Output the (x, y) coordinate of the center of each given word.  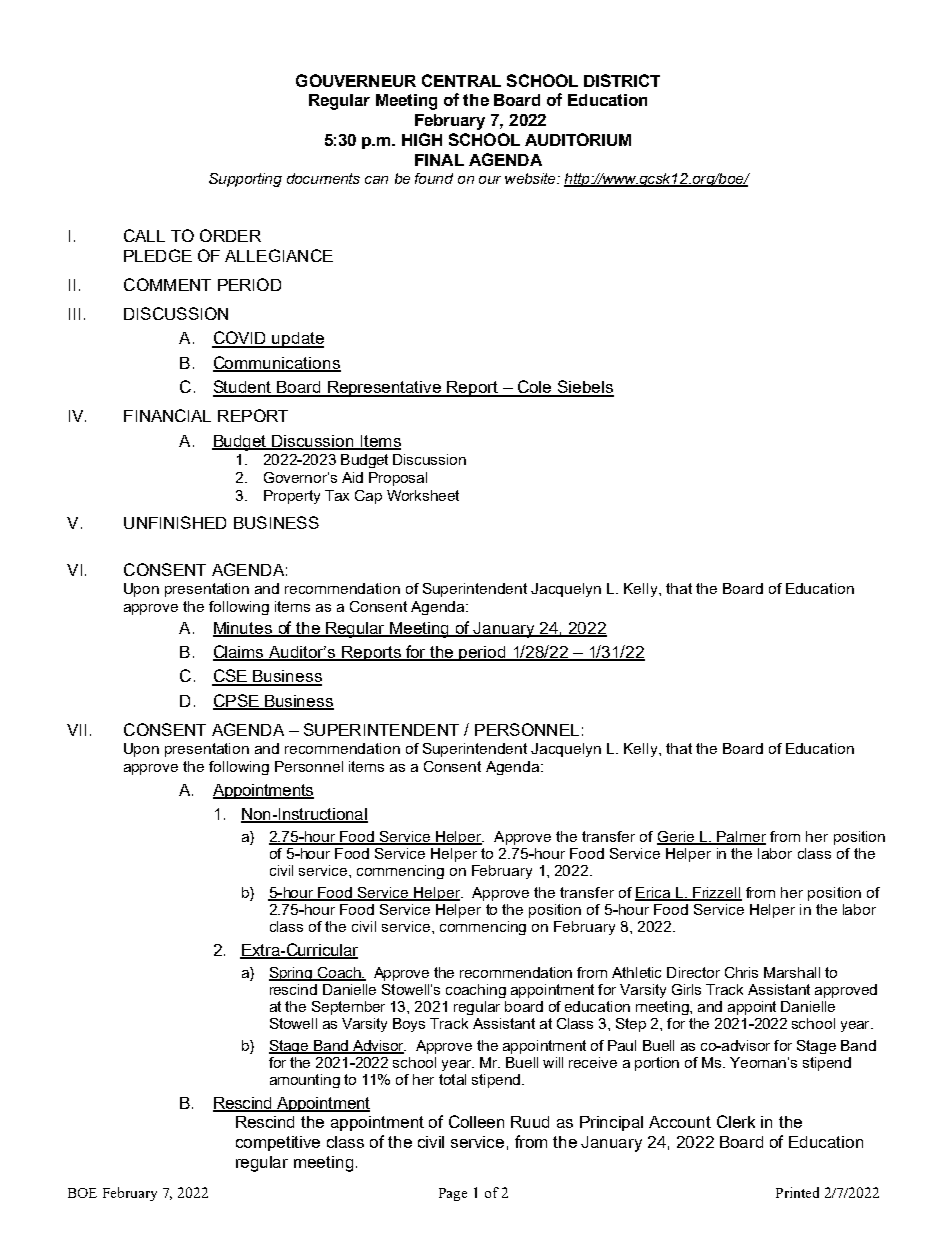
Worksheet (423, 495)
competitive (278, 1143)
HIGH (422, 139)
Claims (240, 652)
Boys (409, 1025)
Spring (291, 974)
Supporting (245, 180)
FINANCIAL (167, 415)
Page (453, 1194)
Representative (385, 389)
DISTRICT (622, 80)
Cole (535, 388)
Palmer (741, 838)
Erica (654, 893)
